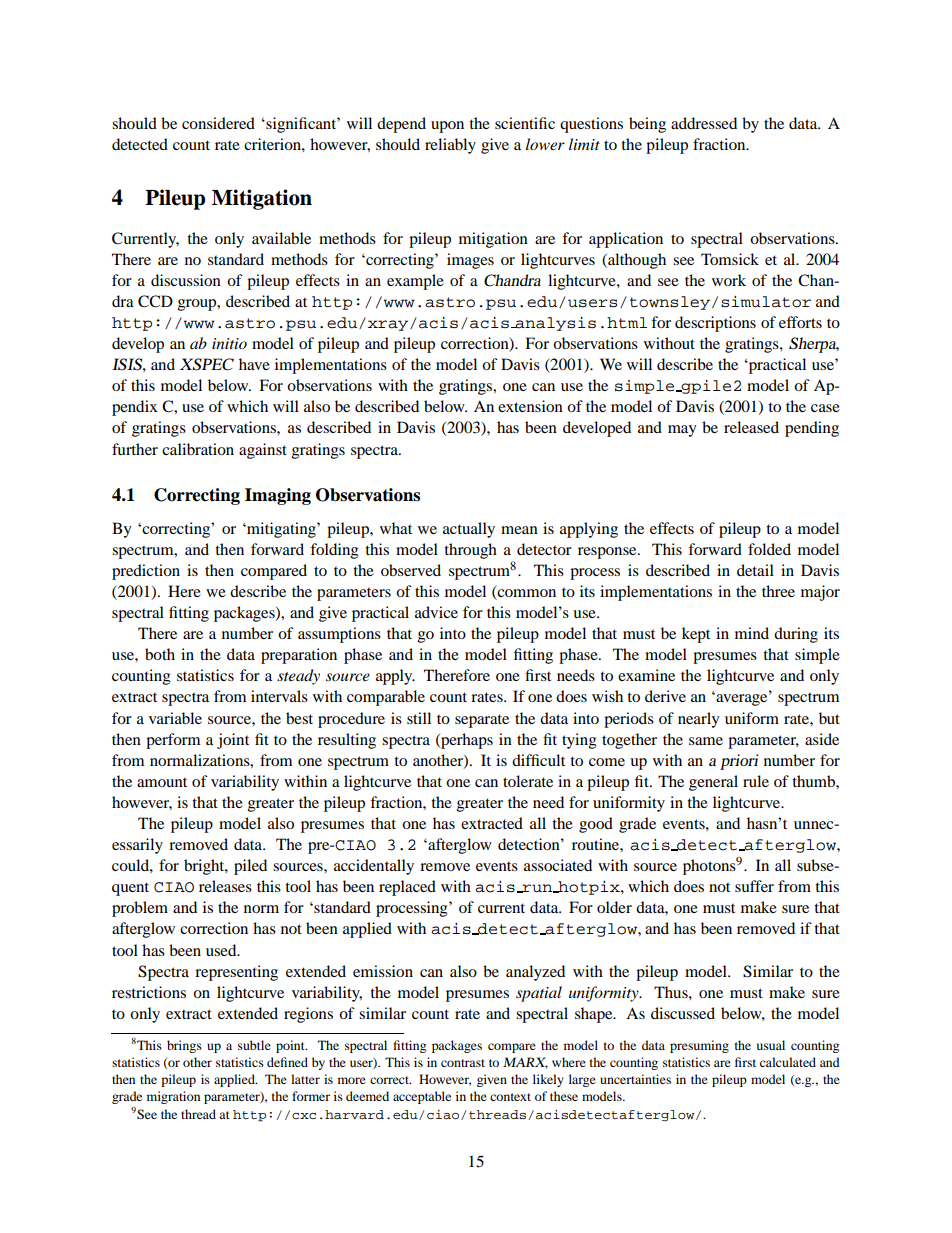 The height and width of the image is (1233, 952). Describe the element at coordinates (160, 654) in the image. I see `both` at that location.
